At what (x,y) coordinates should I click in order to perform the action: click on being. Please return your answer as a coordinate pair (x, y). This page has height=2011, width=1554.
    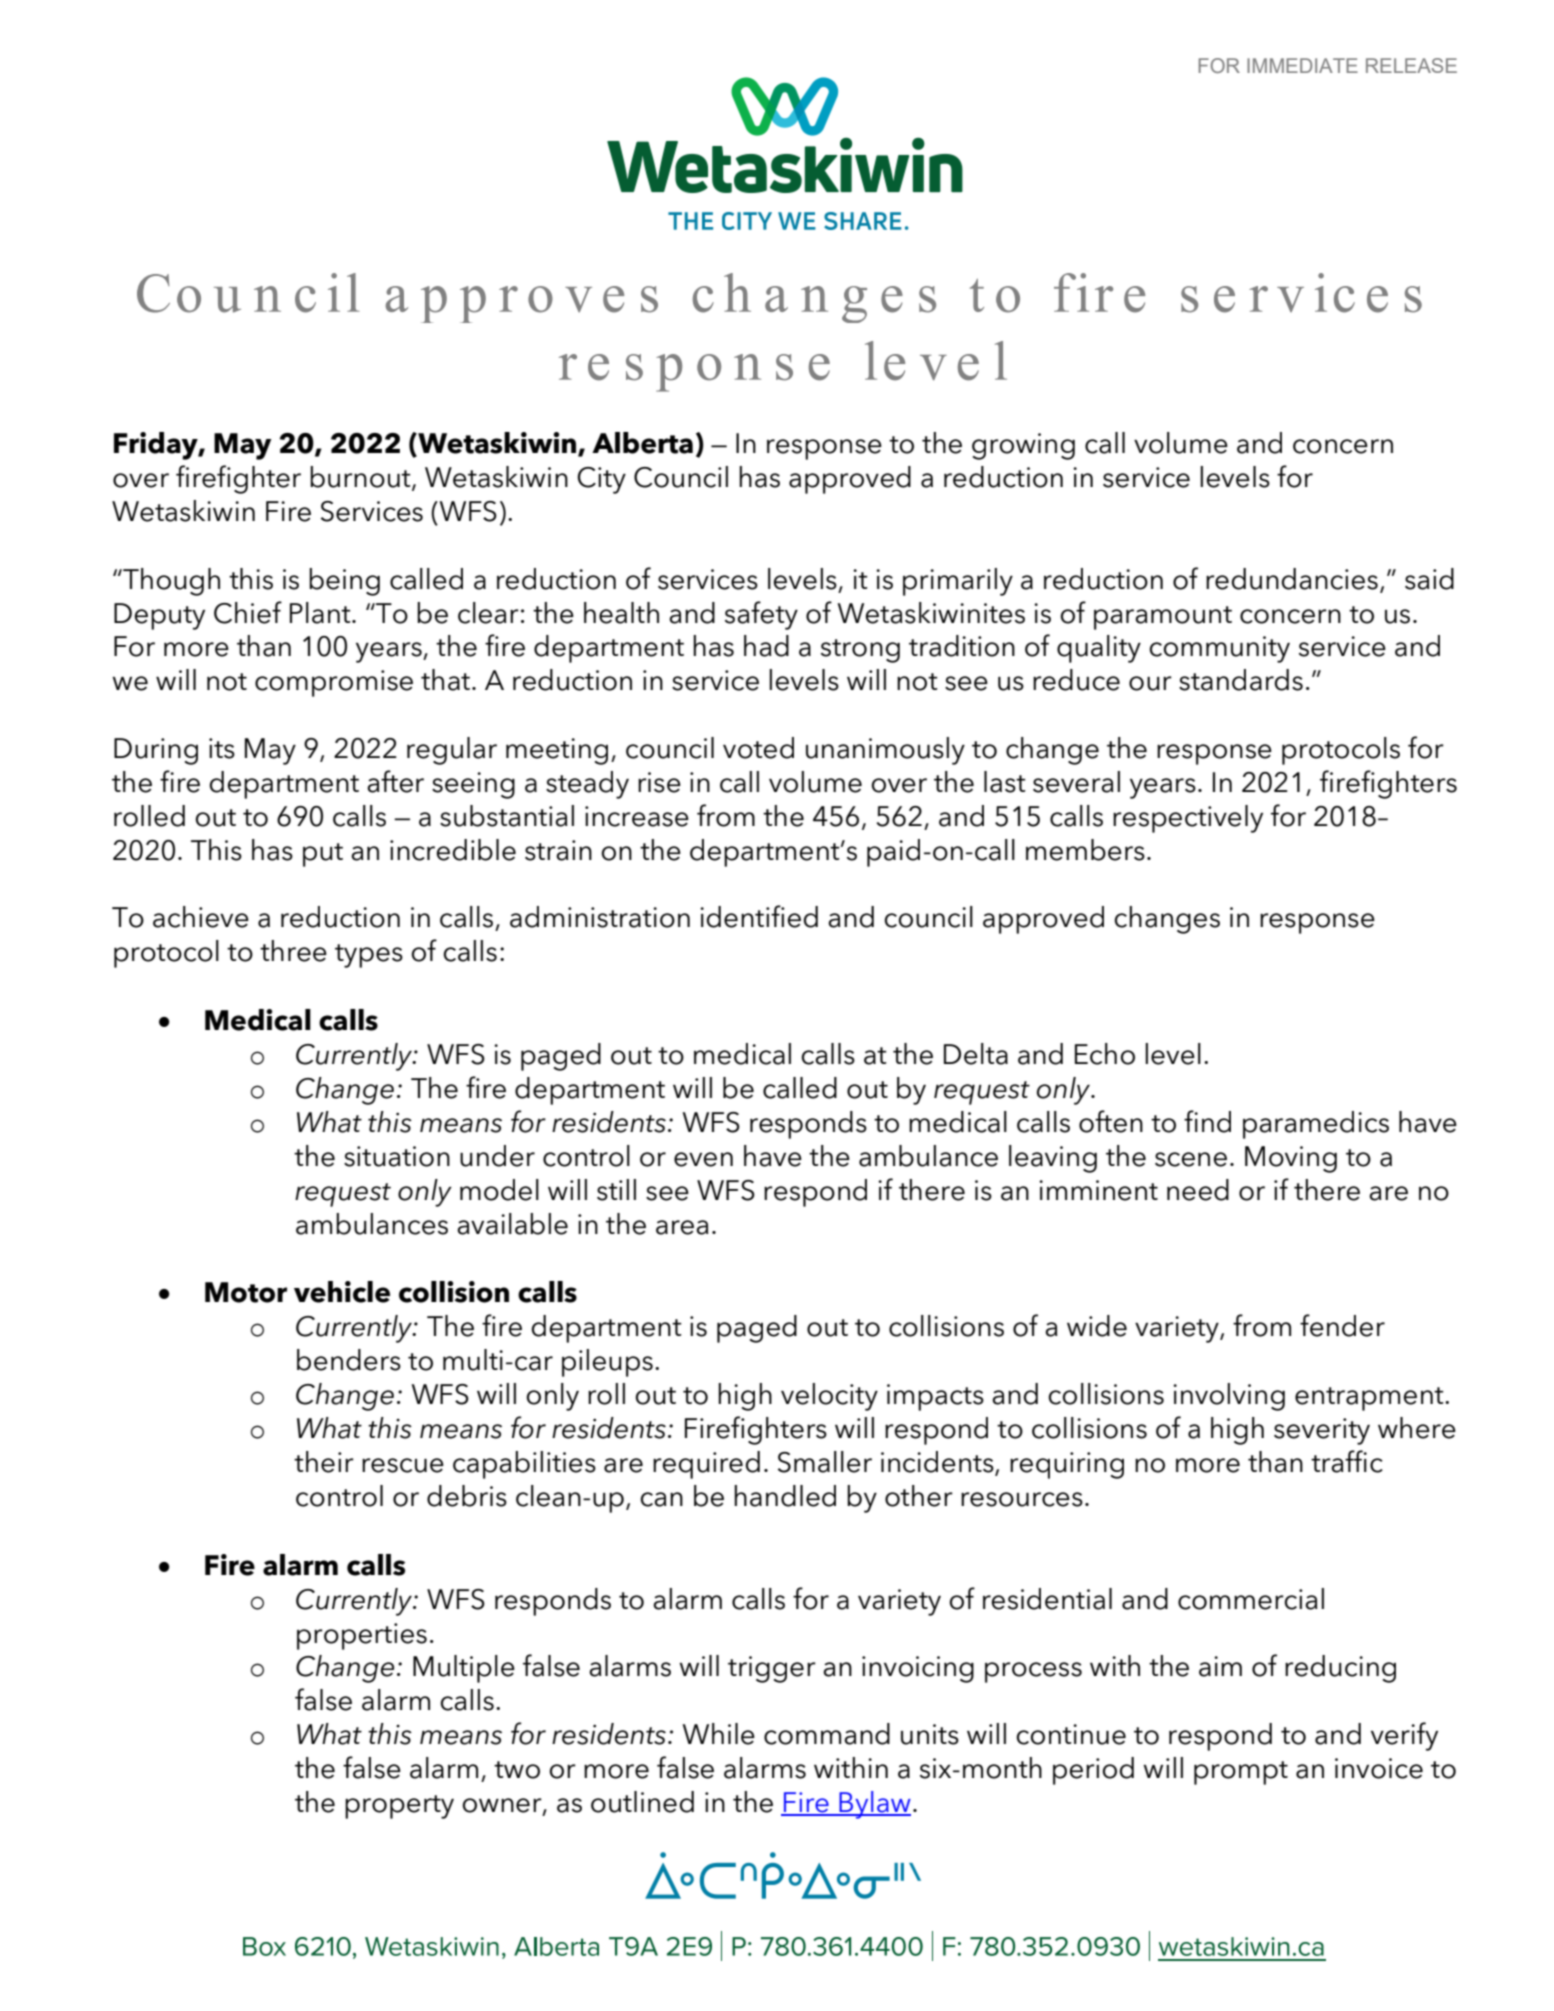
    Looking at the image, I should click on (344, 582).
